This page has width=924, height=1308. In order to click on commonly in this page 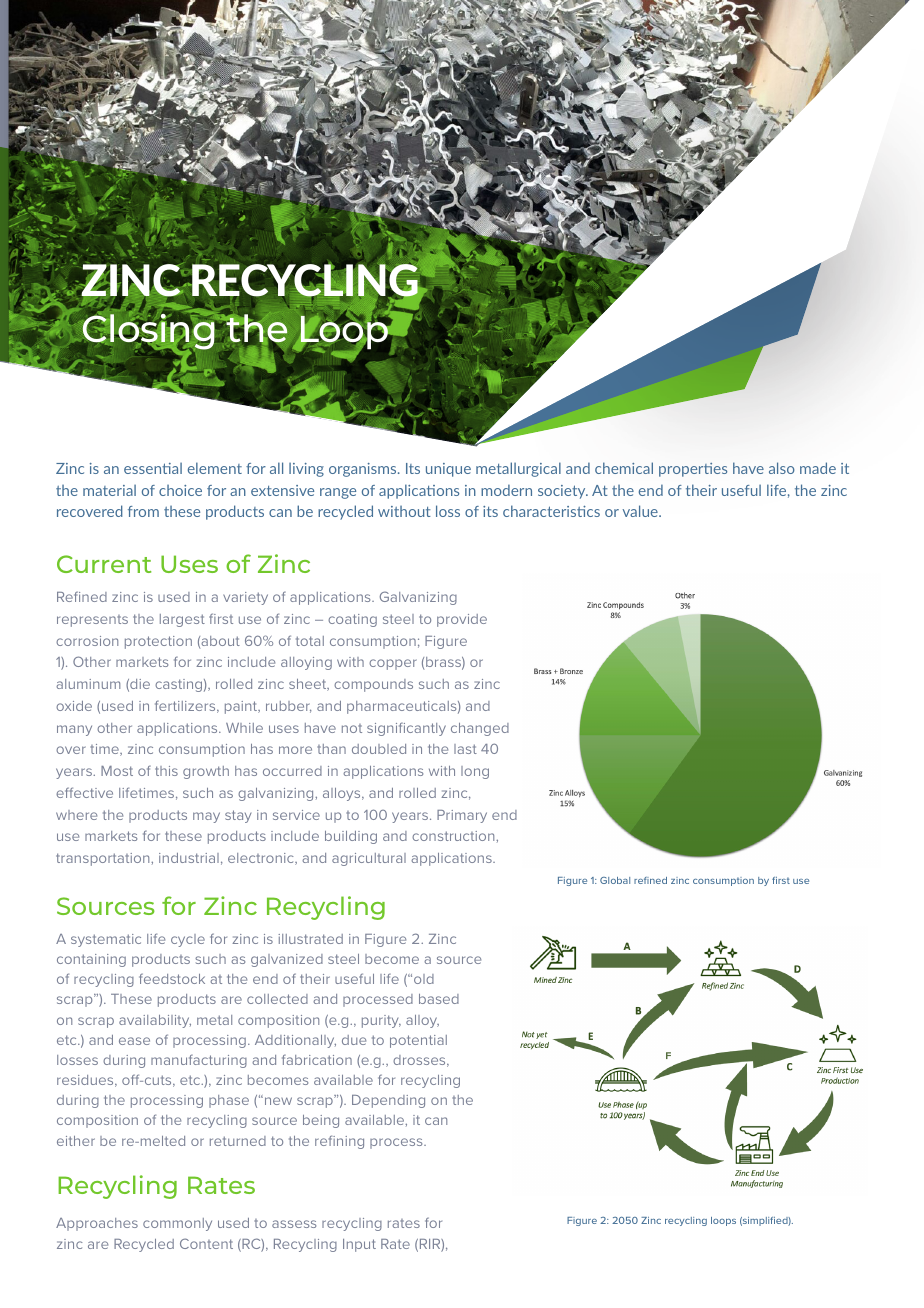, I will do `click(177, 1224)`.
